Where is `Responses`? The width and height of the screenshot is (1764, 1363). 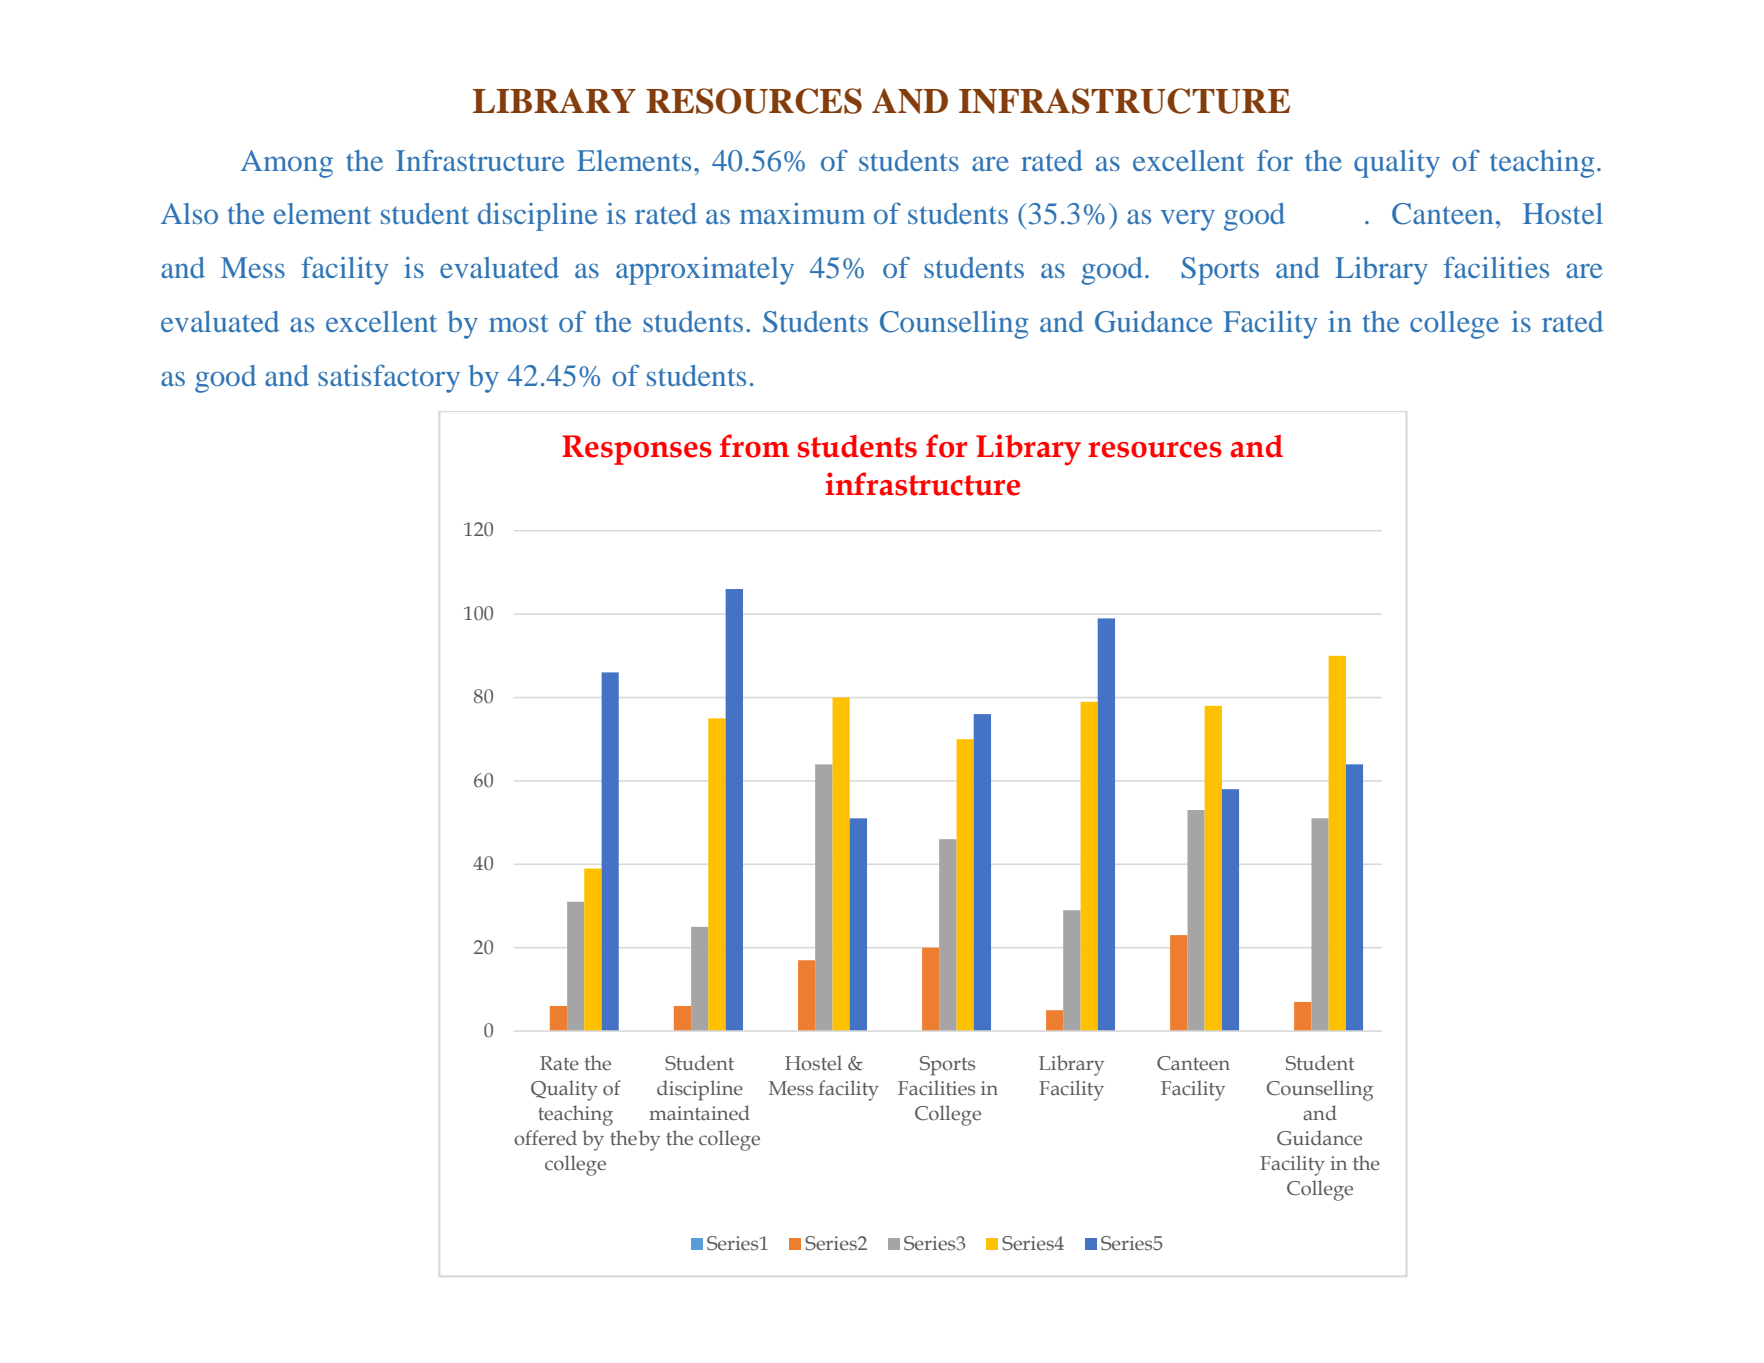 Responses is located at coordinates (637, 450).
